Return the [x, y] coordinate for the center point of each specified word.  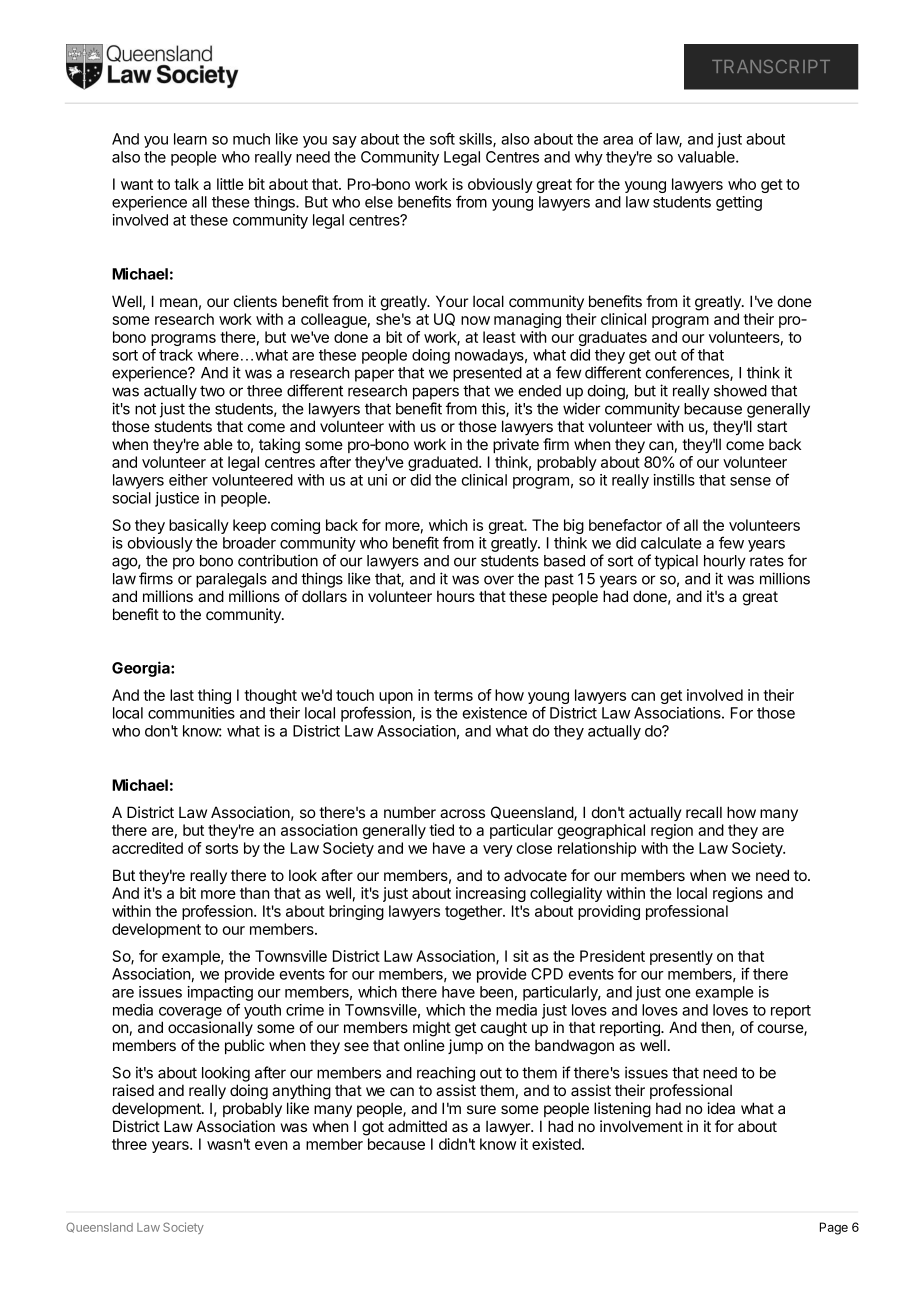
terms [453, 695]
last [182, 695]
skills [476, 140]
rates [767, 561]
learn [190, 139]
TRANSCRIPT [771, 66]
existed [557, 1144]
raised [133, 1090]
